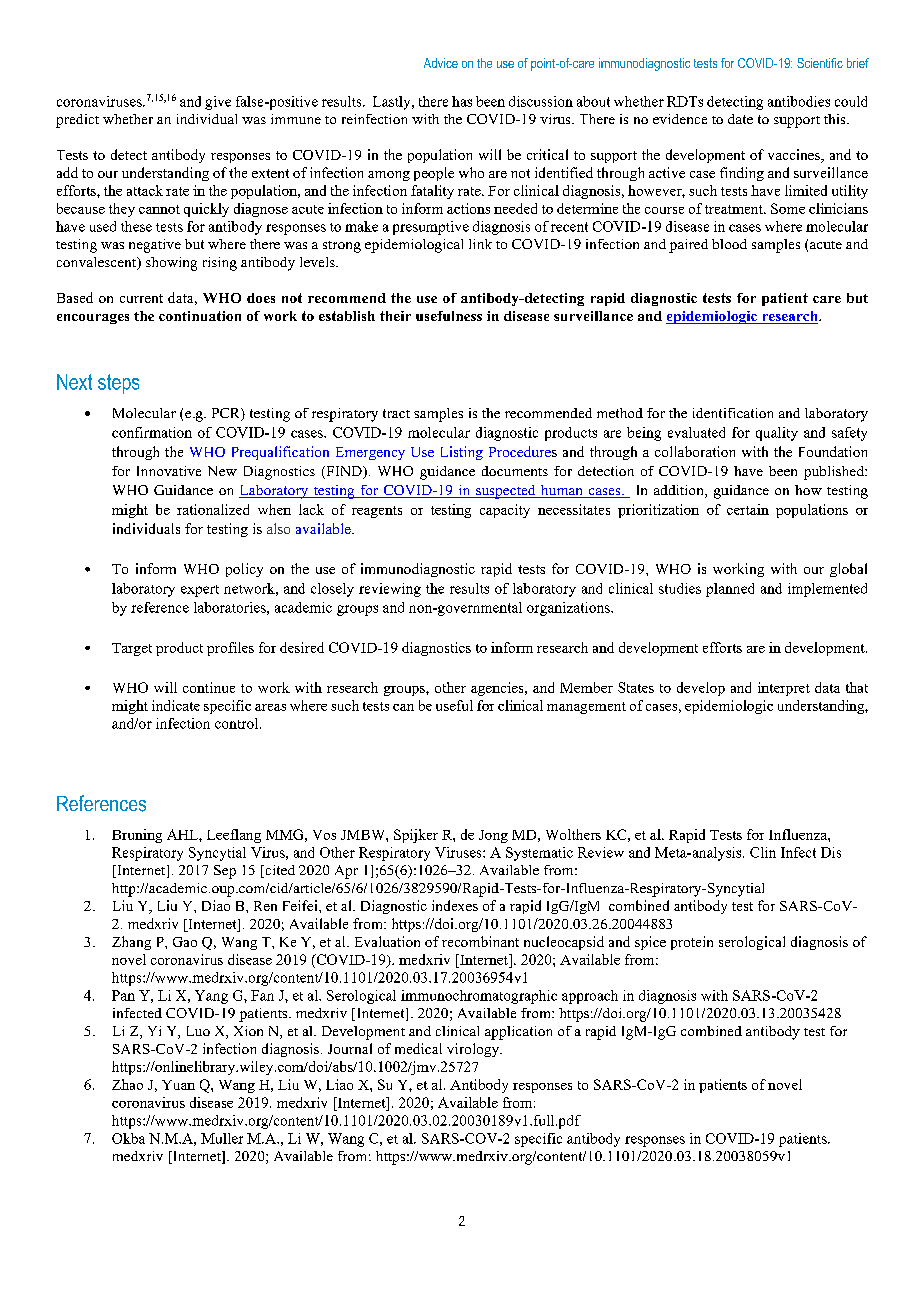 Image resolution: width=924 pixels, height=1308 pixels. Describe the element at coordinates (200, 591) in the image. I see `expert` at that location.
